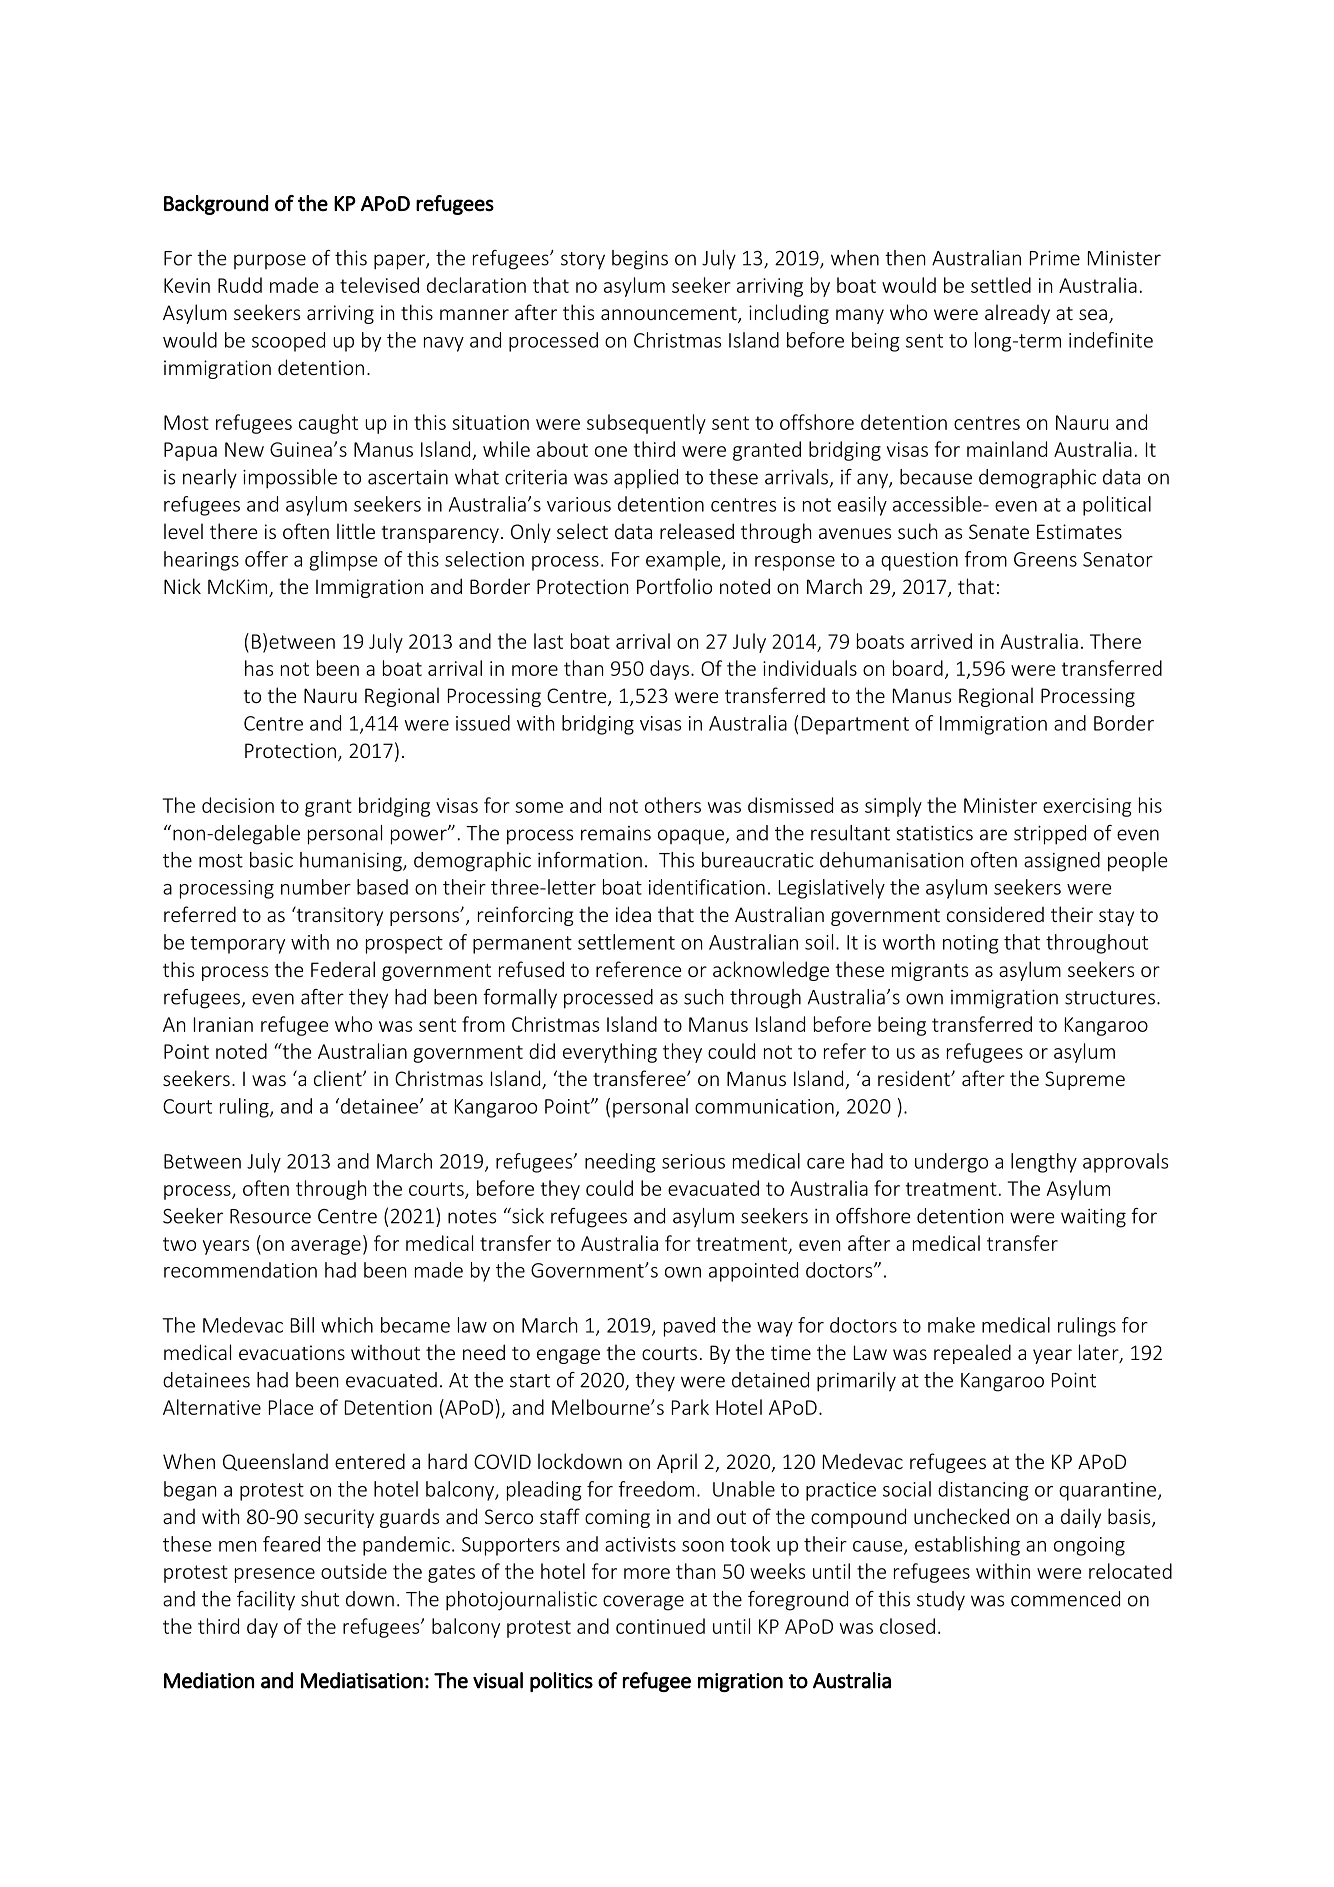  Describe the element at coordinates (995, 914) in the document. I see `considered` at that location.
